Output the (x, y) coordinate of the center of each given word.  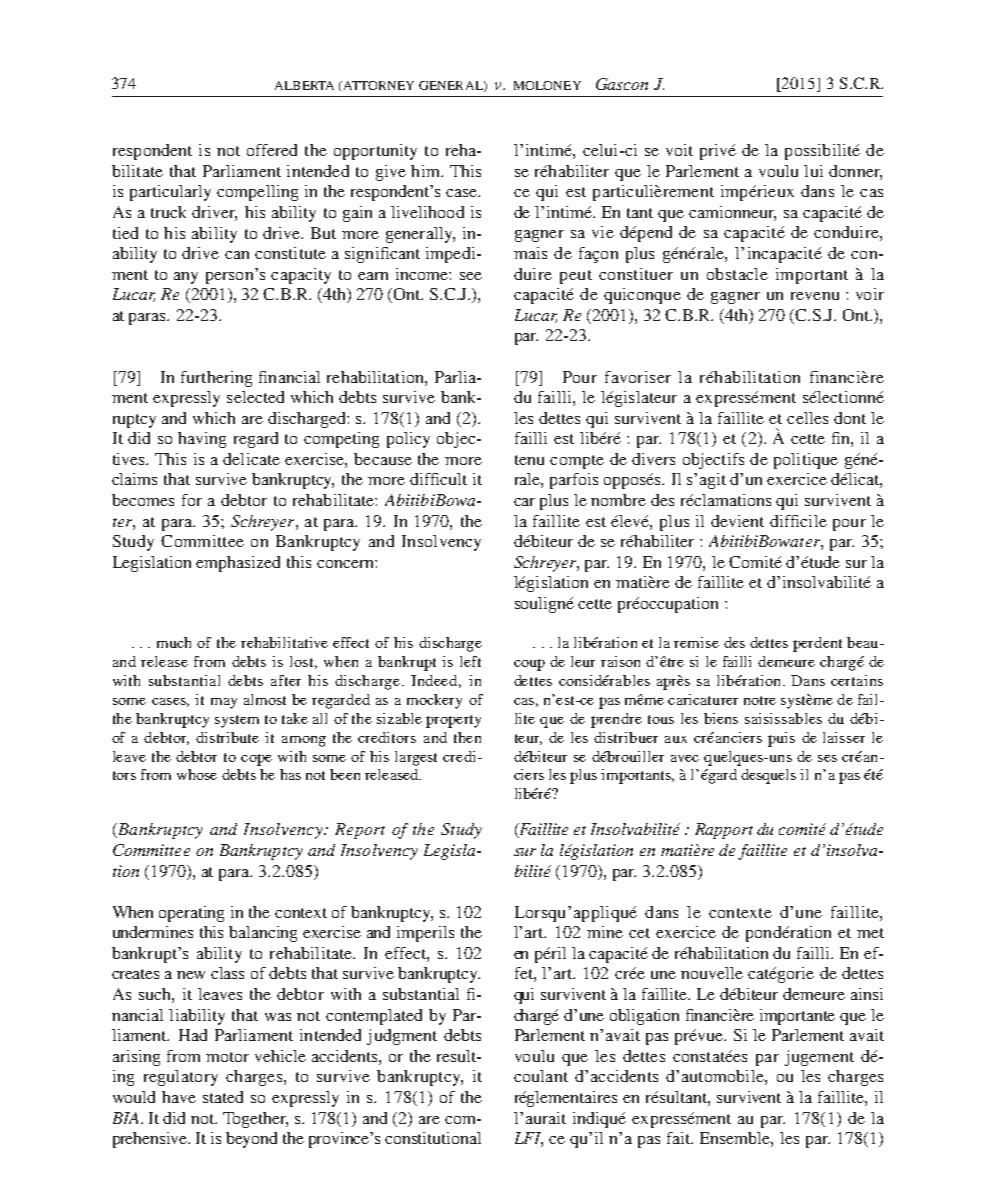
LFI (529, 1139)
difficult (438, 479)
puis (781, 739)
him (426, 171)
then (467, 737)
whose (197, 774)
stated (223, 1097)
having (202, 440)
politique (806, 461)
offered (272, 150)
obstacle (737, 274)
